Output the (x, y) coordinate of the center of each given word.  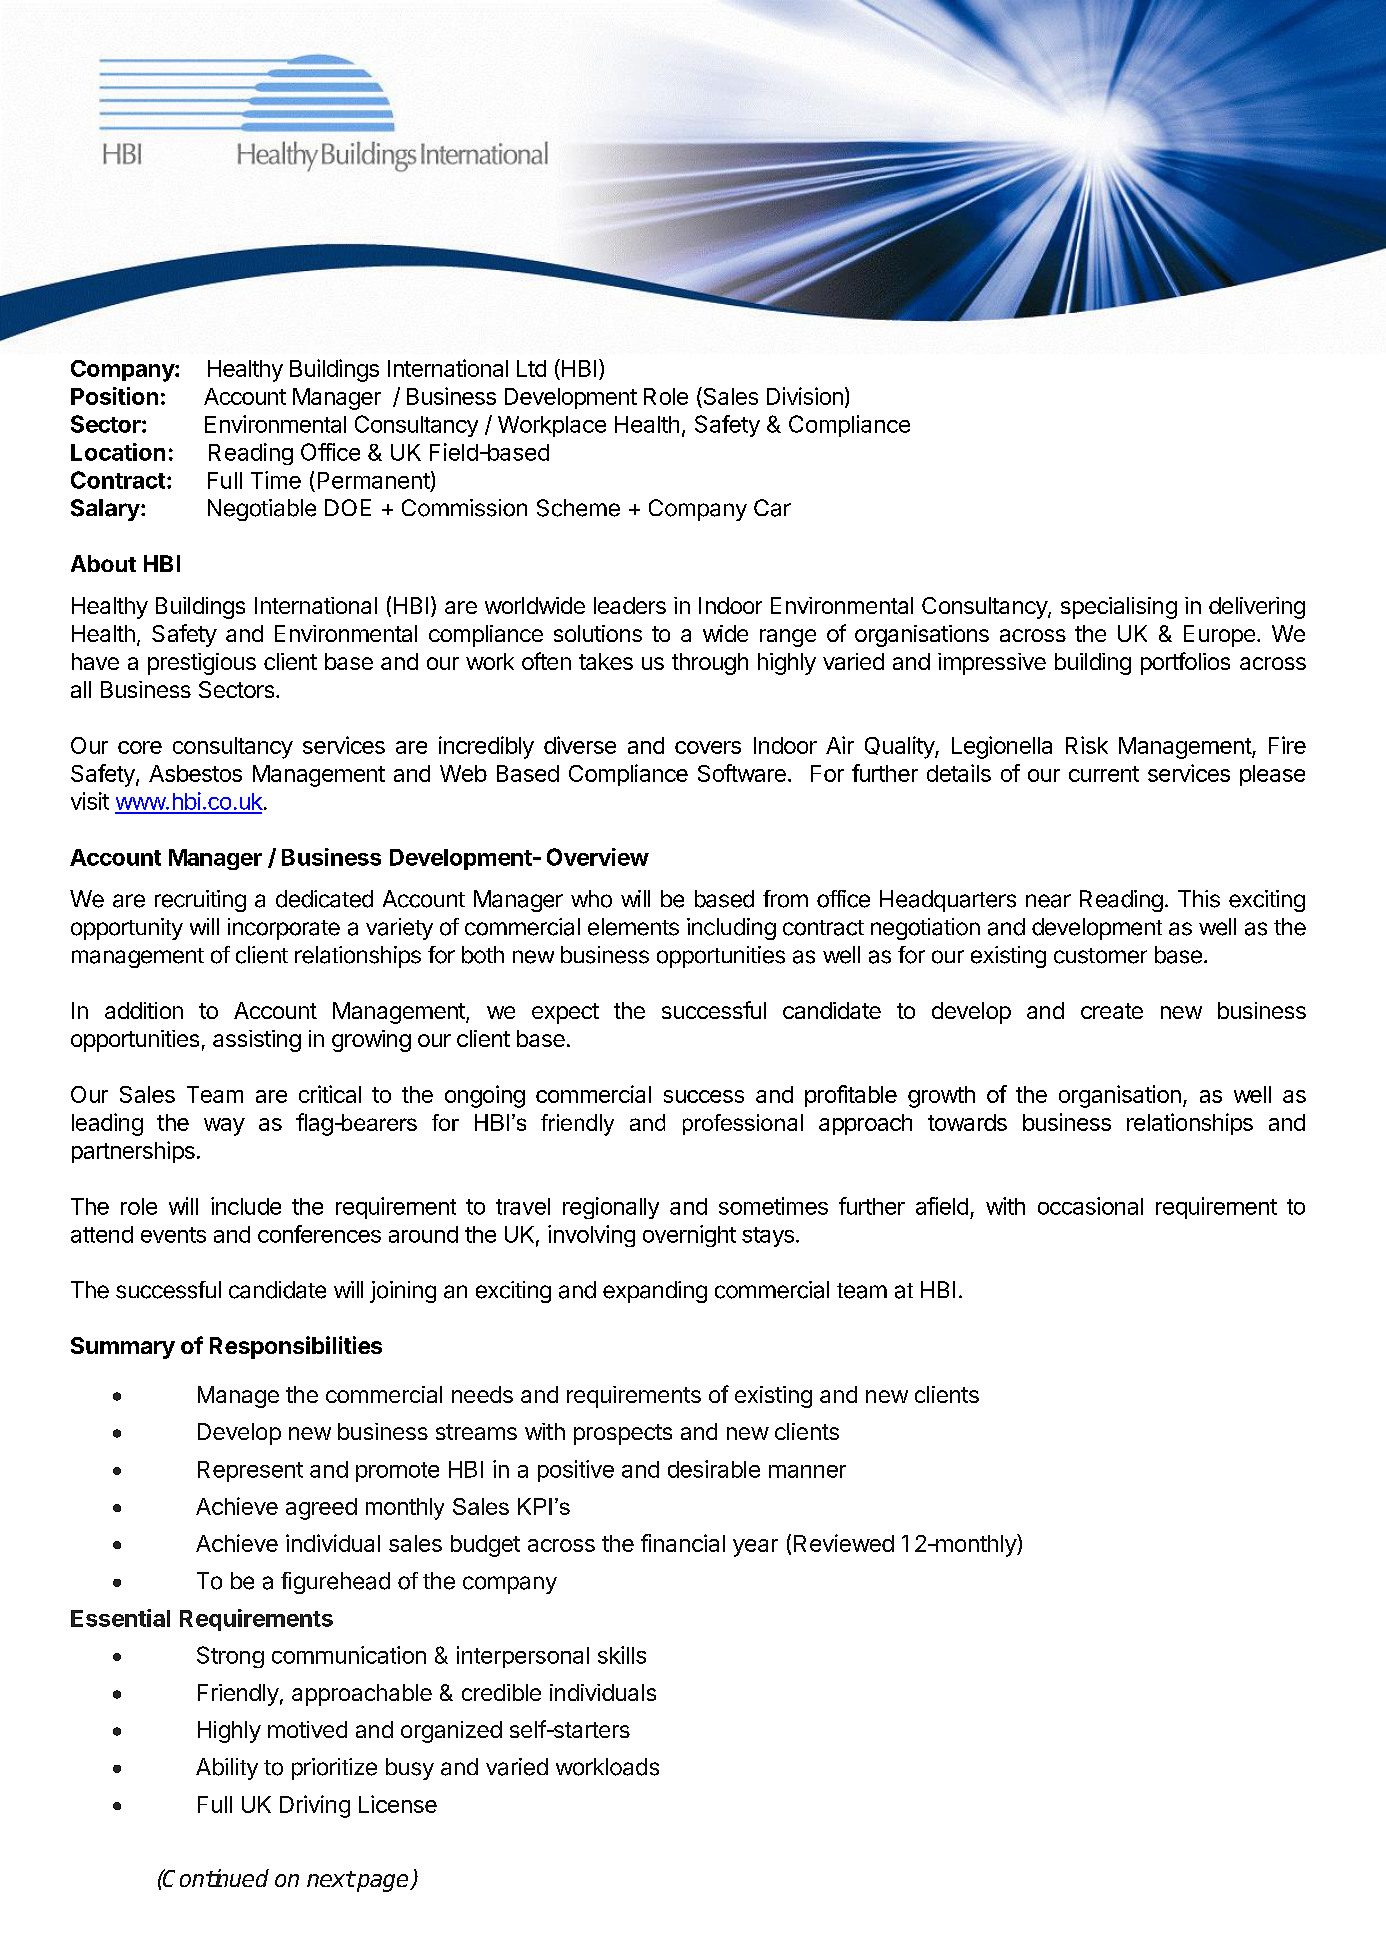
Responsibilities (296, 1347)
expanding (655, 1292)
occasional (1090, 1206)
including (731, 929)
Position (114, 396)
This (1199, 899)
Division (805, 396)
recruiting (200, 901)
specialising (1119, 608)
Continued (215, 1878)
